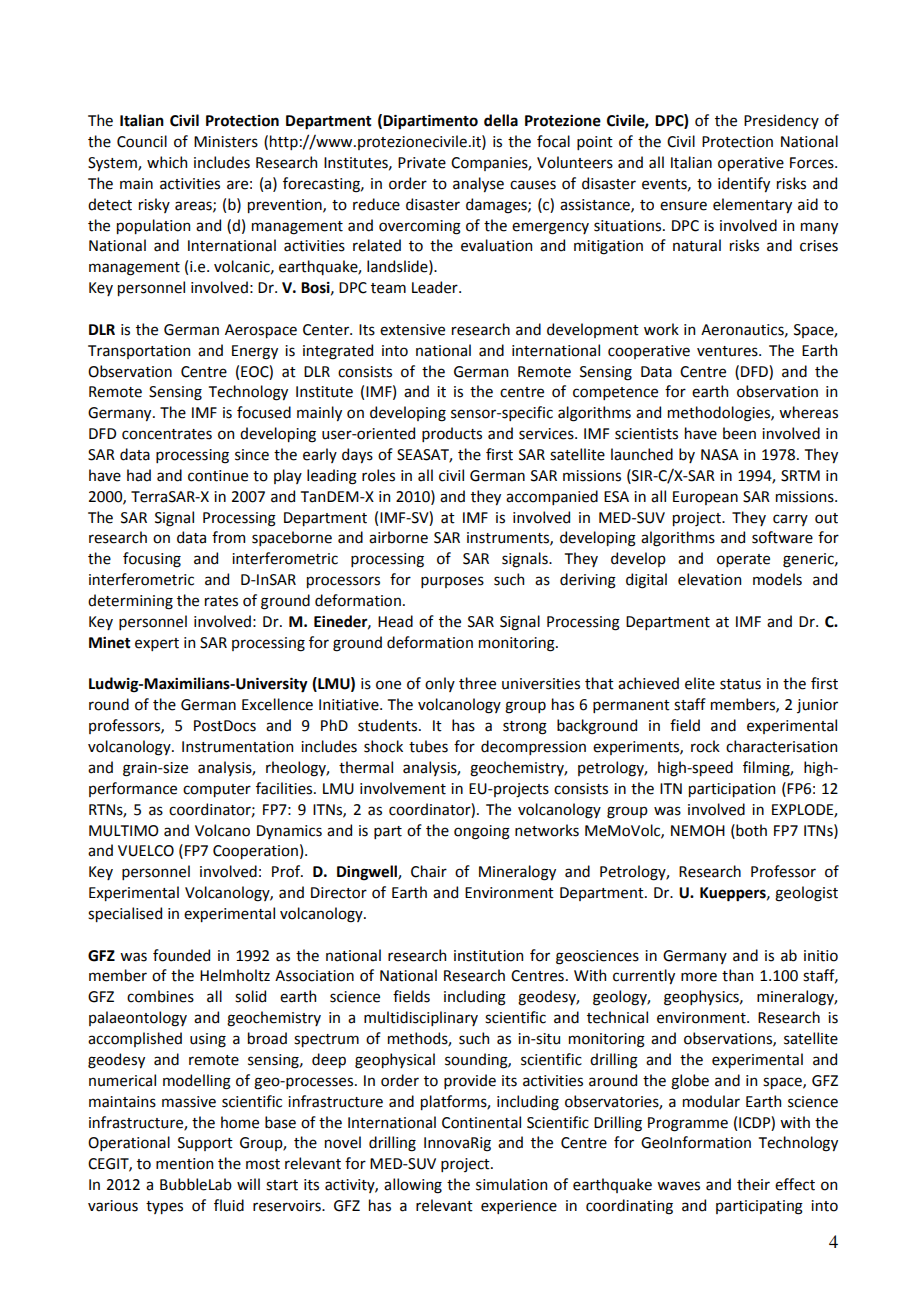 This image has height=1308, width=924. What do you see at coordinates (478, 184) in the image?
I see `analyse` at bounding box center [478, 184].
